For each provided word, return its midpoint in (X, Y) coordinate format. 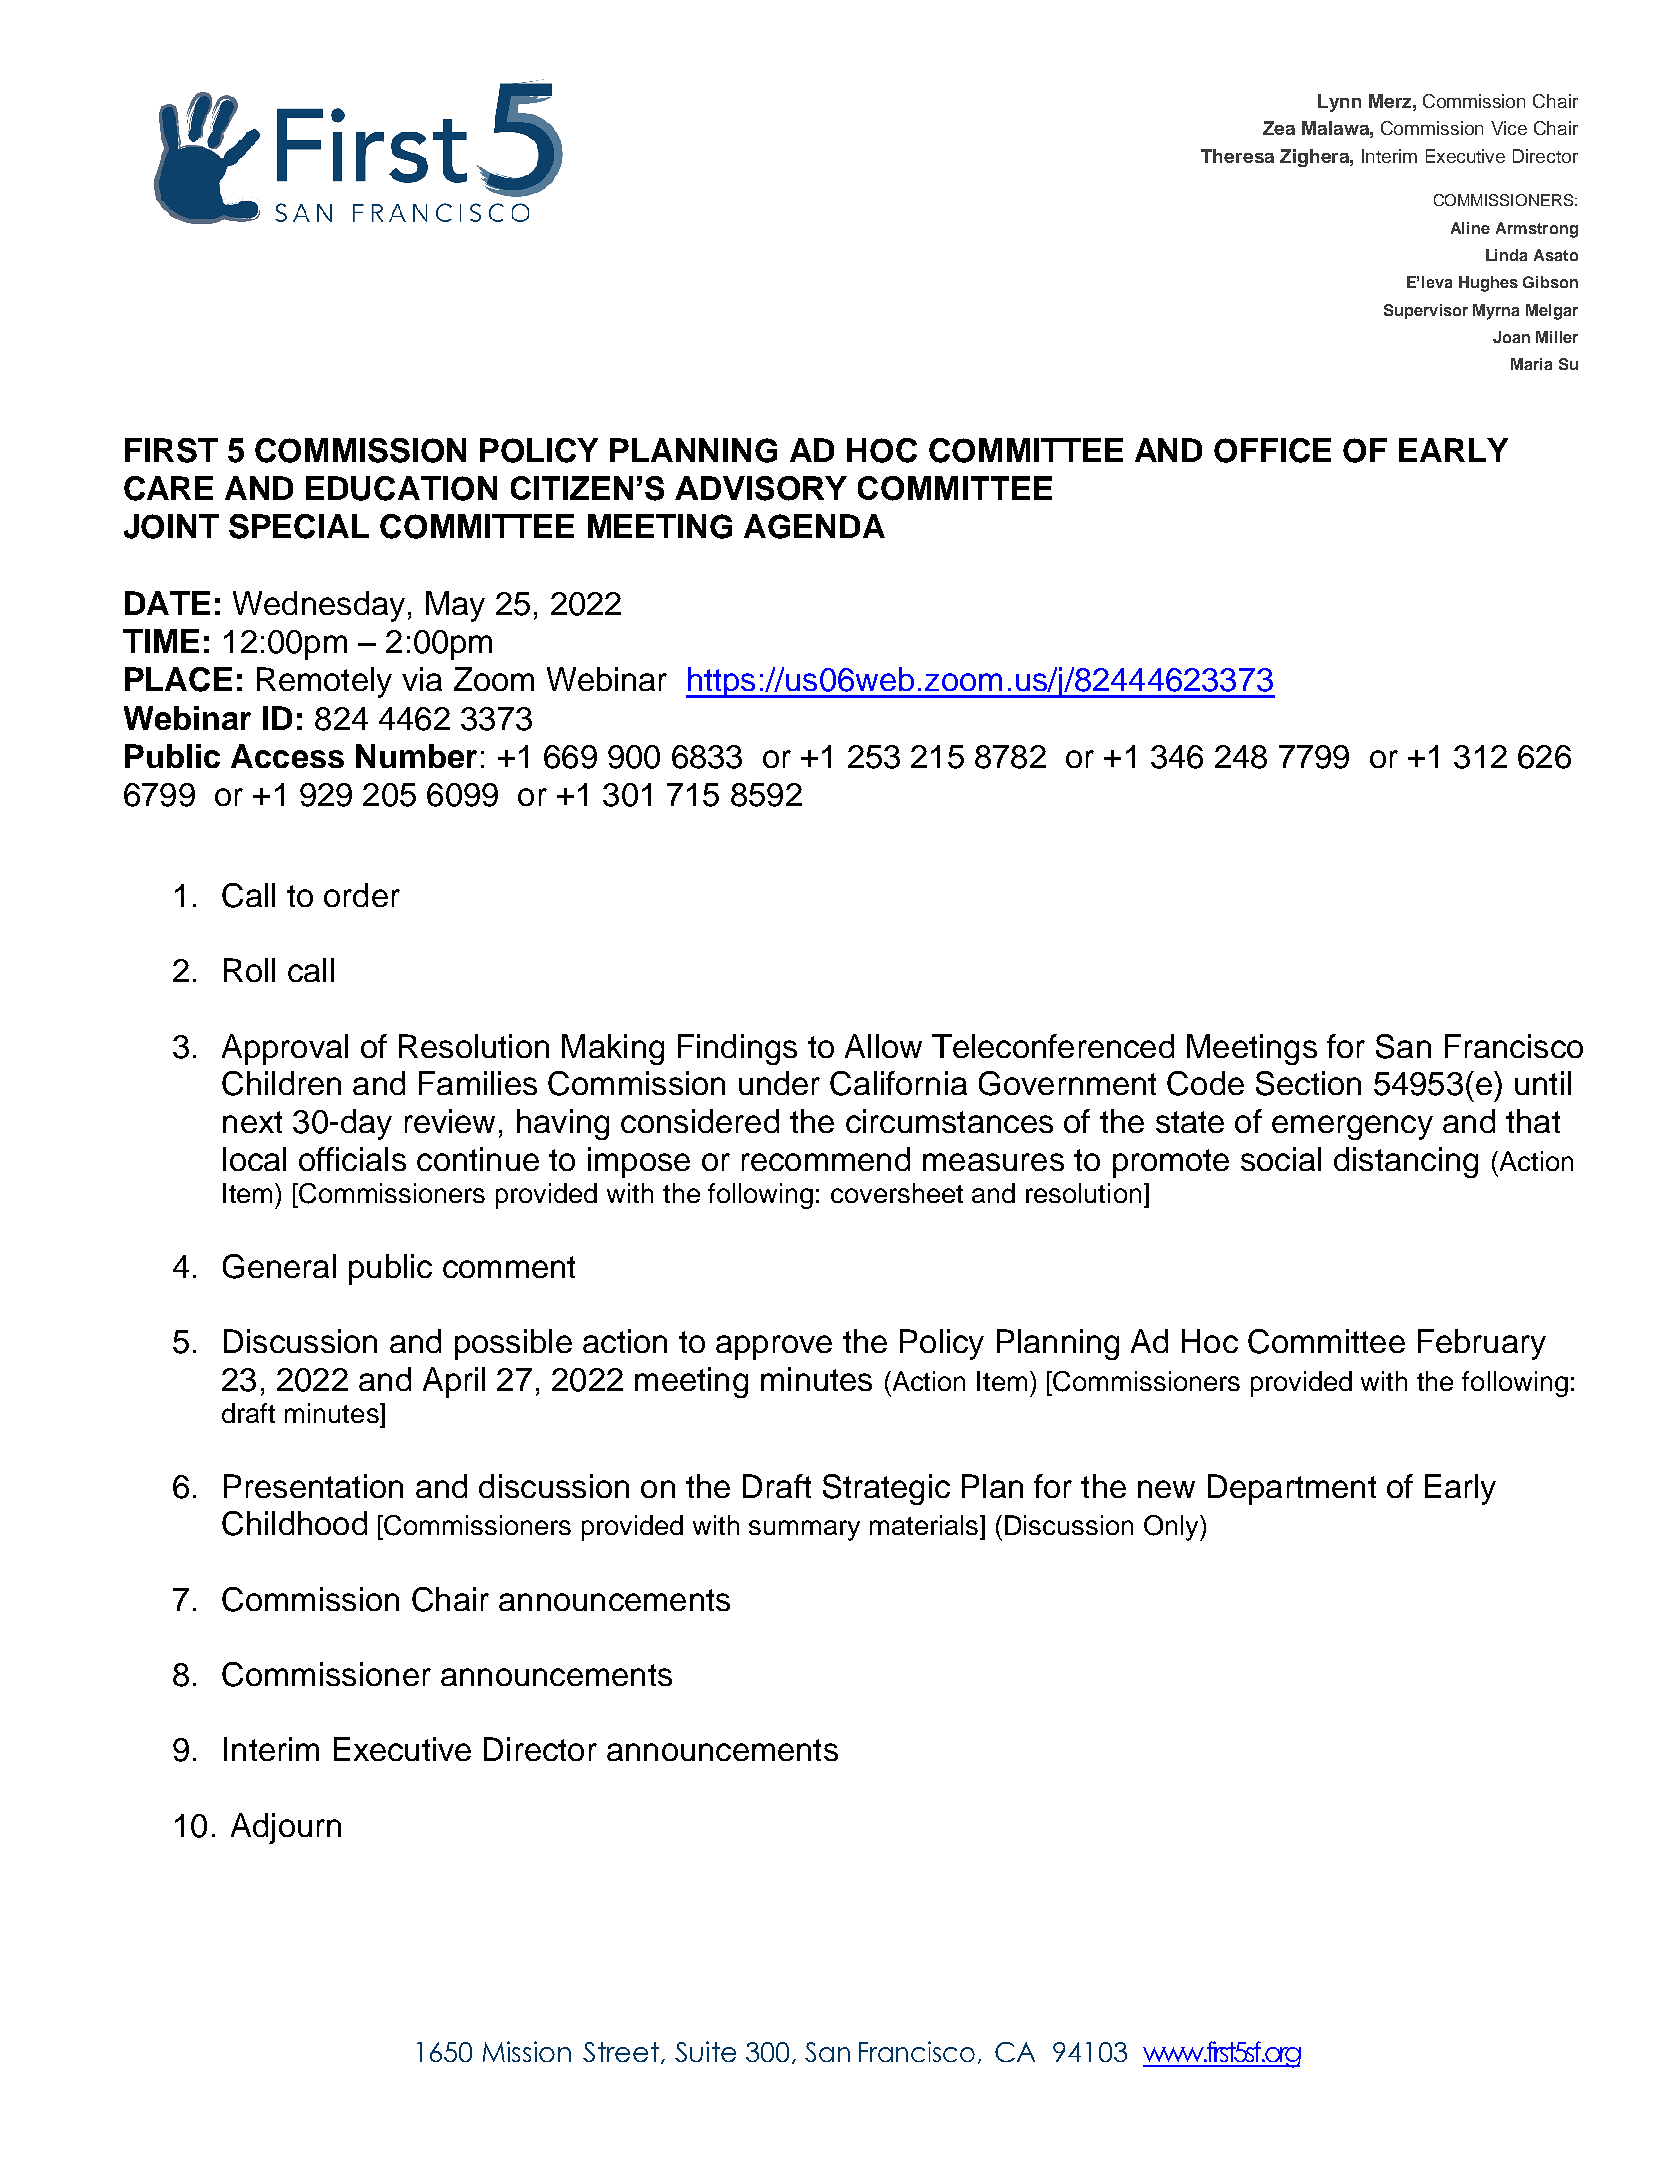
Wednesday (319, 606)
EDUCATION (401, 488)
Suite (705, 2051)
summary (804, 1530)
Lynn (1339, 103)
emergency (1352, 1127)
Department (1292, 1489)
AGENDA (814, 526)
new (1166, 1489)
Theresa (1237, 156)
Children (281, 1083)
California (898, 1083)
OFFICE (1272, 450)
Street (621, 2052)
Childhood (294, 1523)
